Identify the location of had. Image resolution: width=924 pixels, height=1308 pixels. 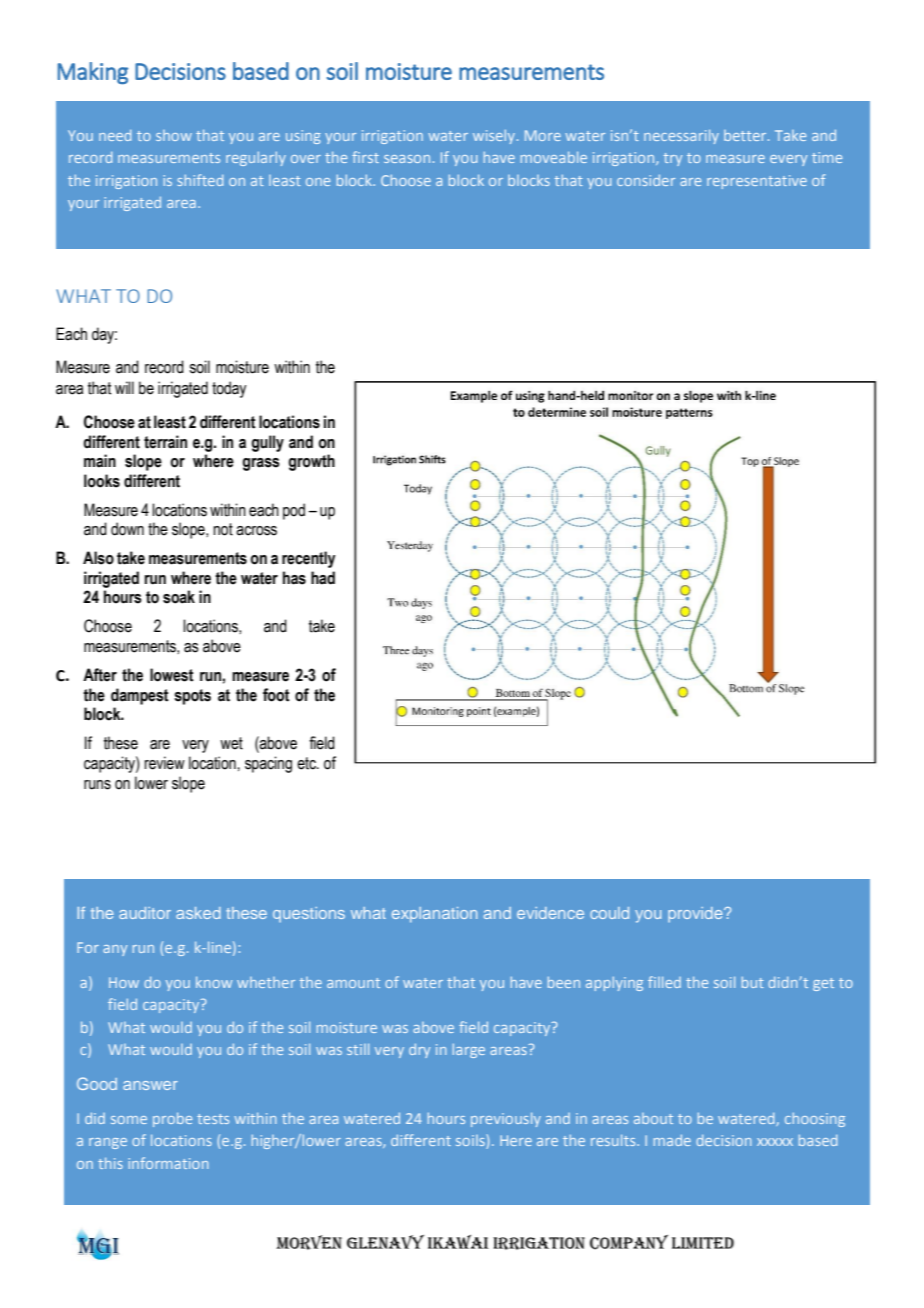
(323, 578).
